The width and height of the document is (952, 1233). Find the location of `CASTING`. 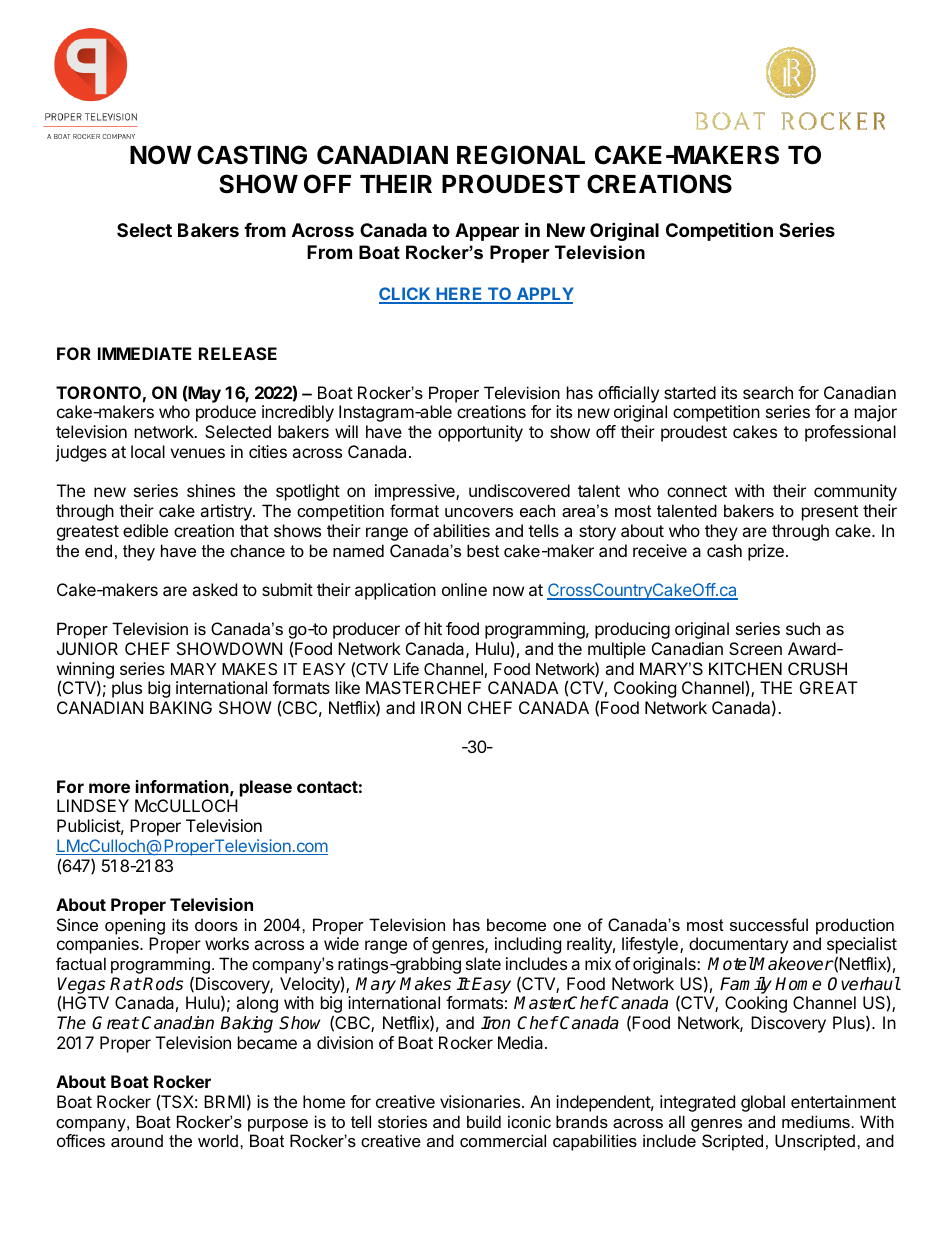

CASTING is located at coordinates (252, 155).
